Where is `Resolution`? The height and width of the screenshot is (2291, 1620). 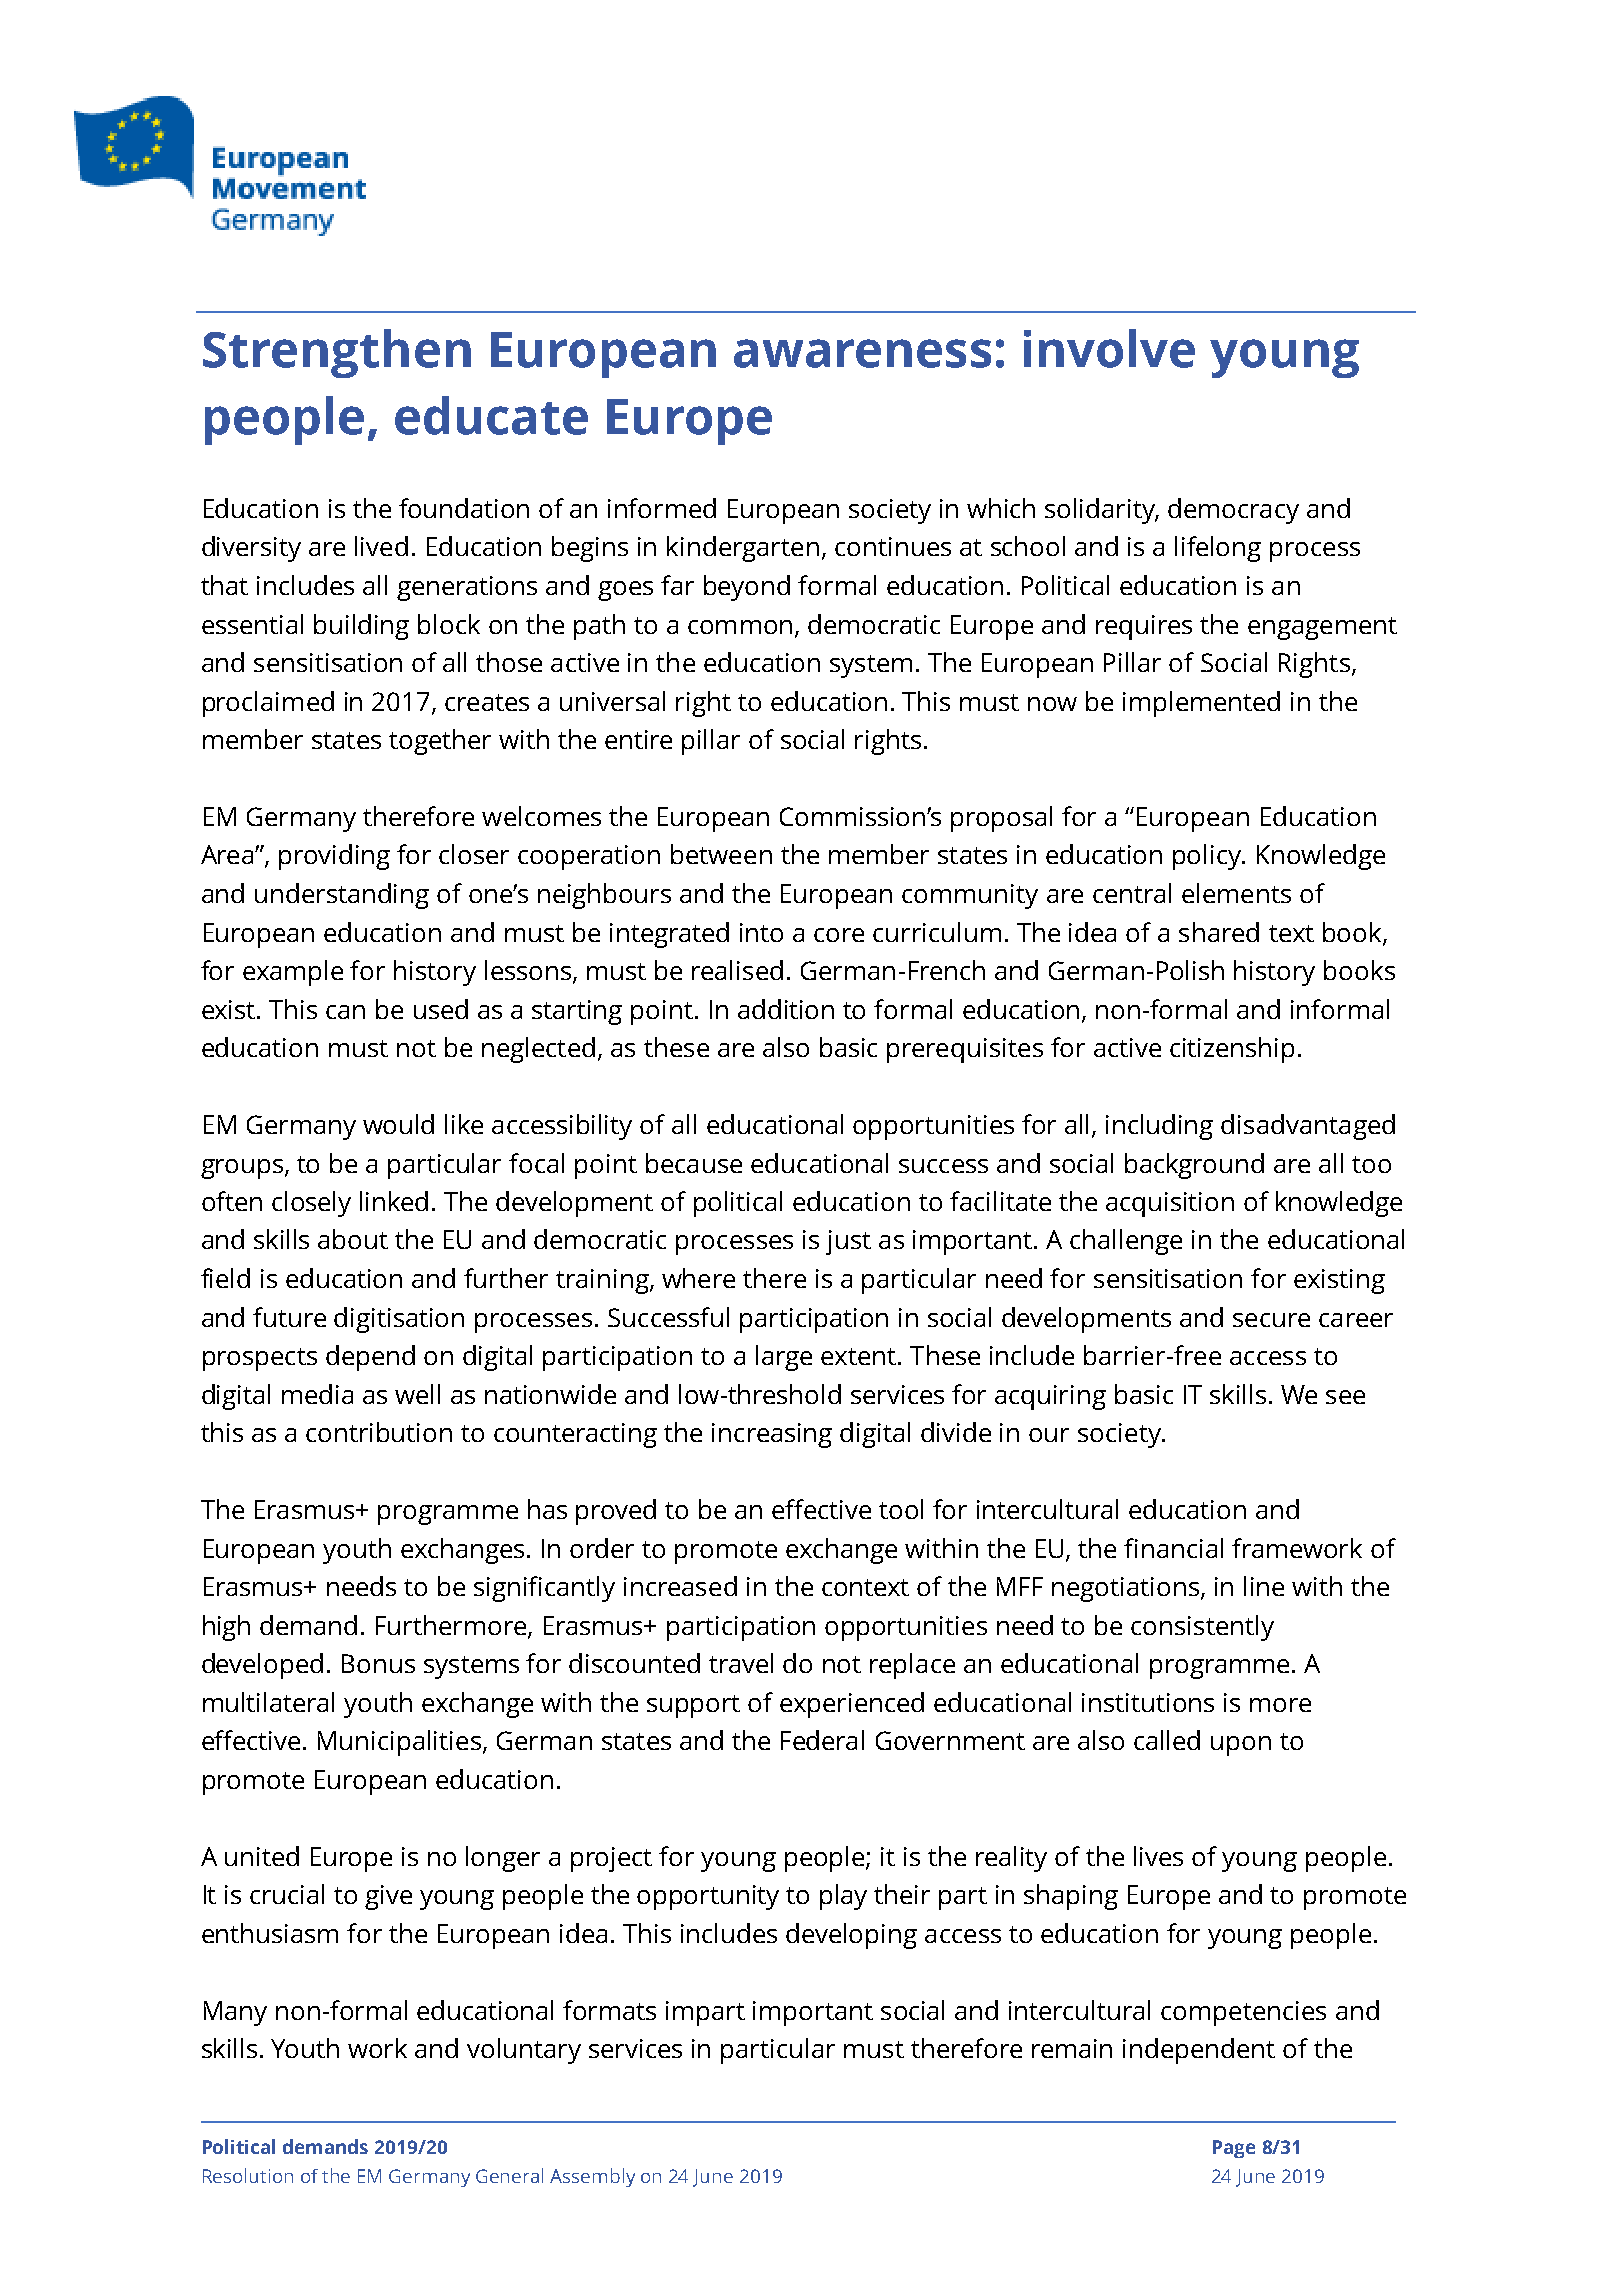
Resolution is located at coordinates (248, 2175).
